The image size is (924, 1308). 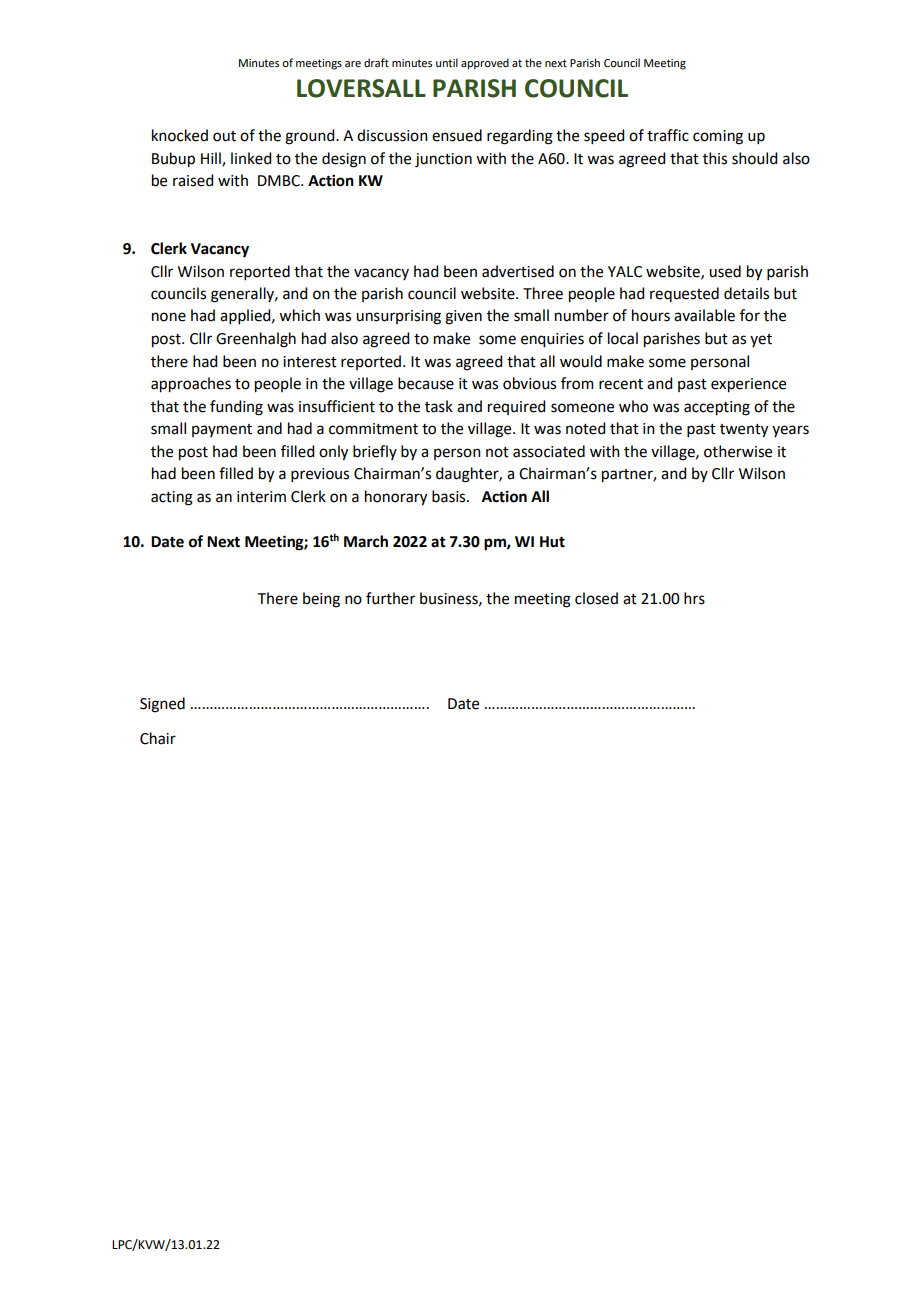 I want to click on raised, so click(x=193, y=180).
